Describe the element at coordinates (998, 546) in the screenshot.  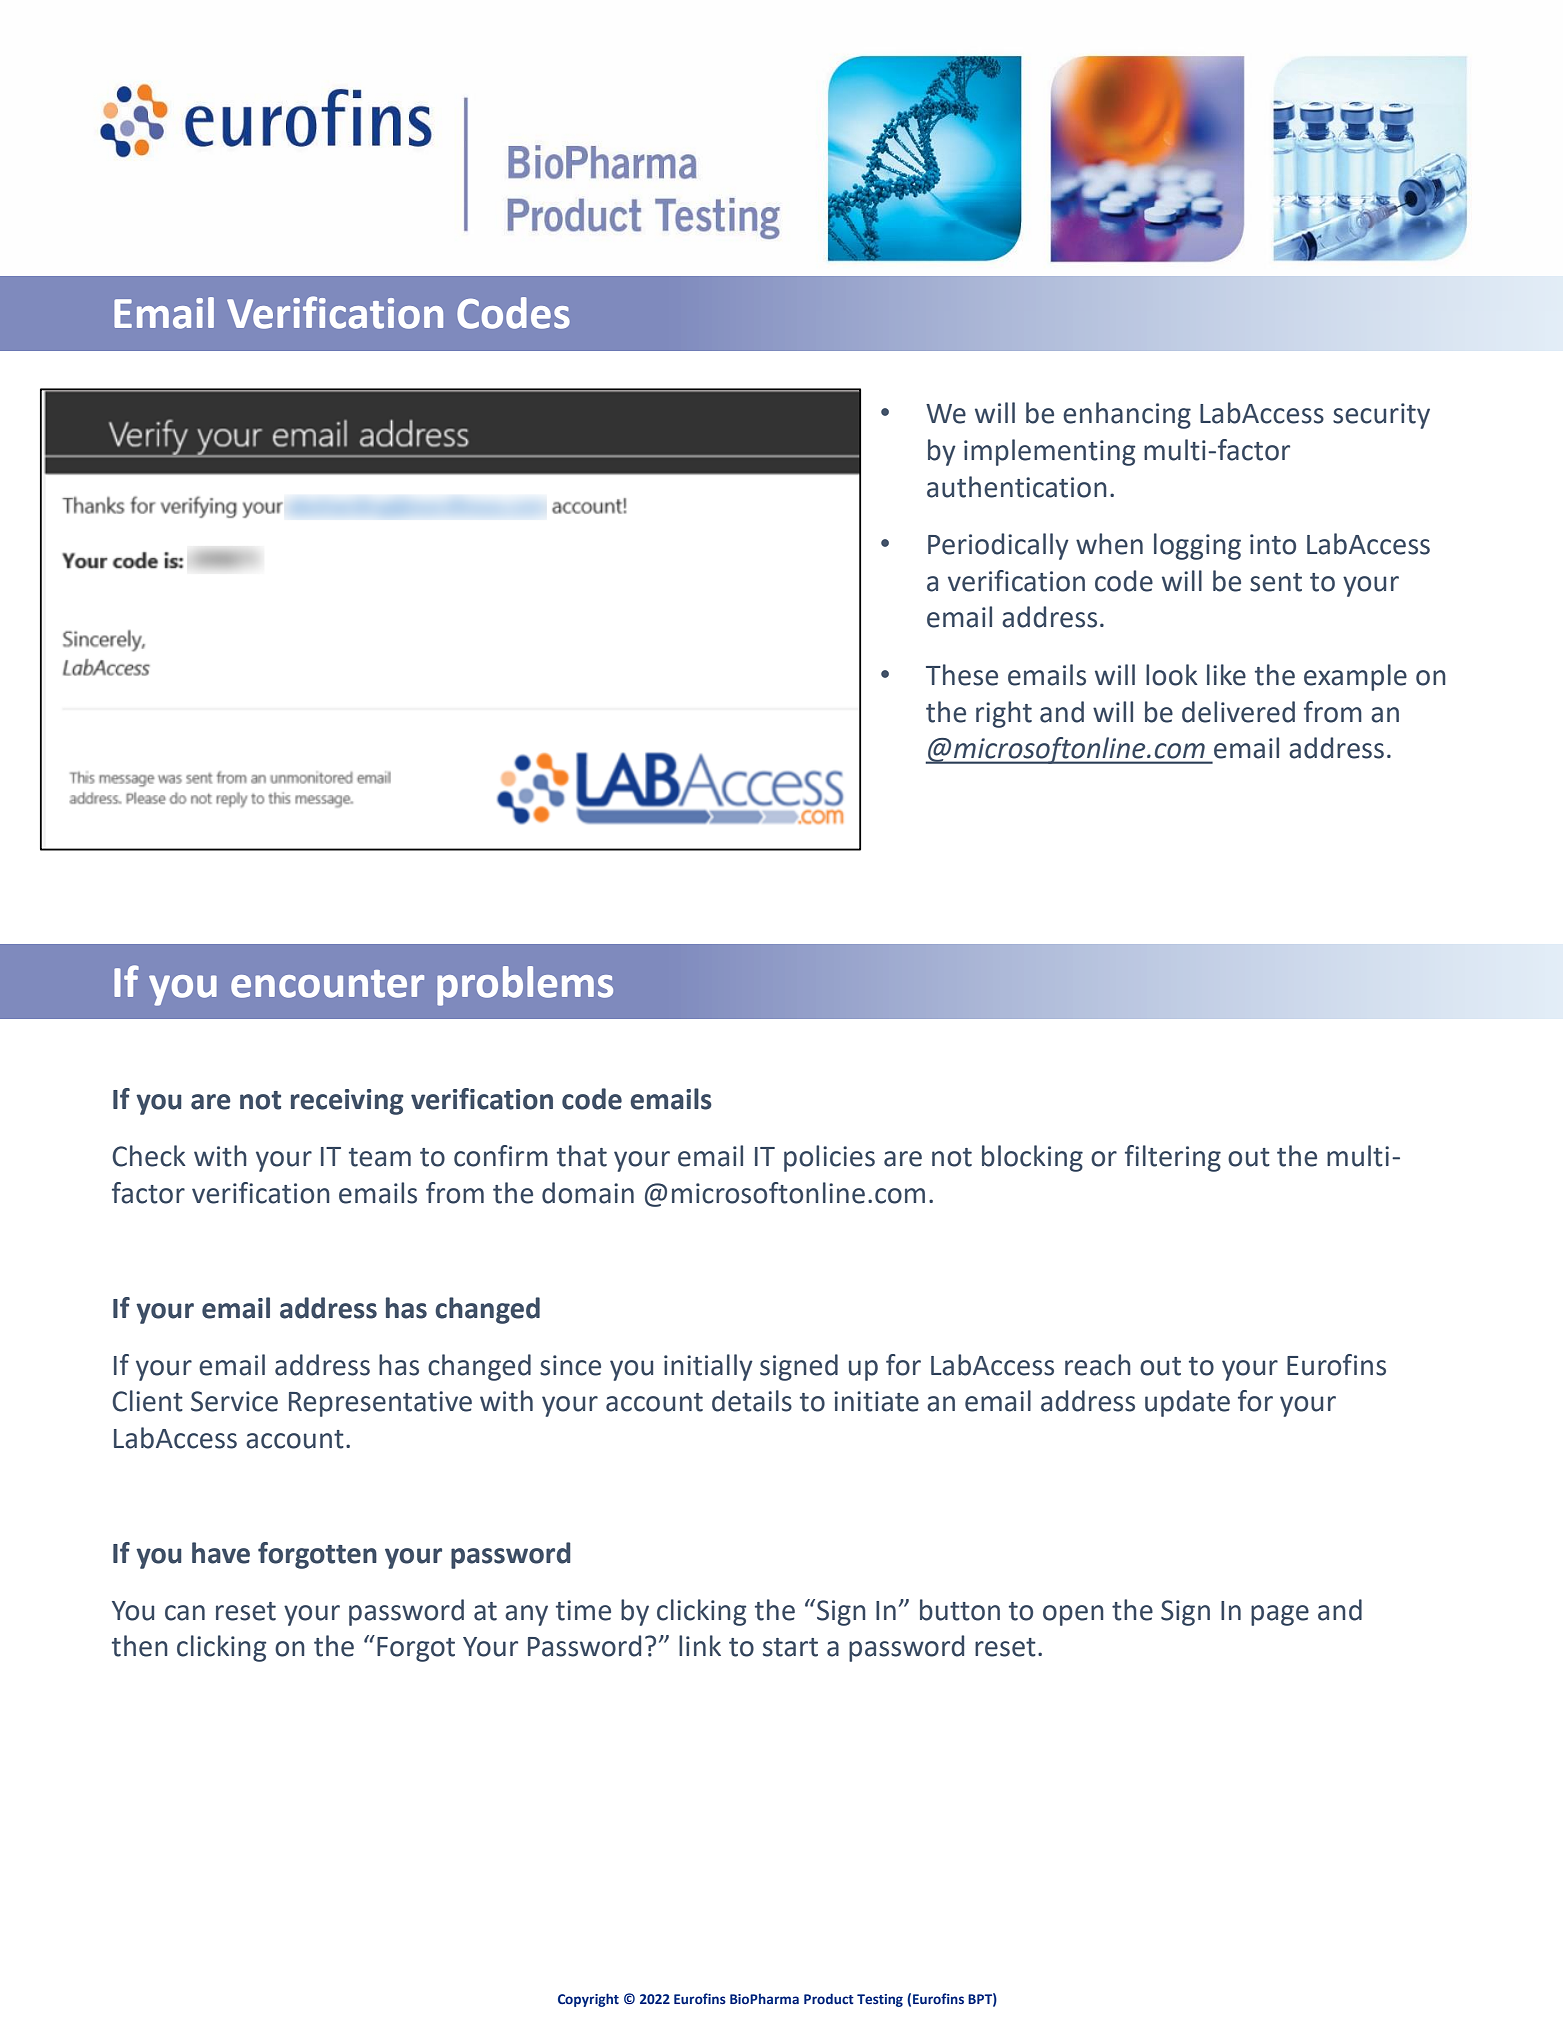
I see `Periodically` at that location.
